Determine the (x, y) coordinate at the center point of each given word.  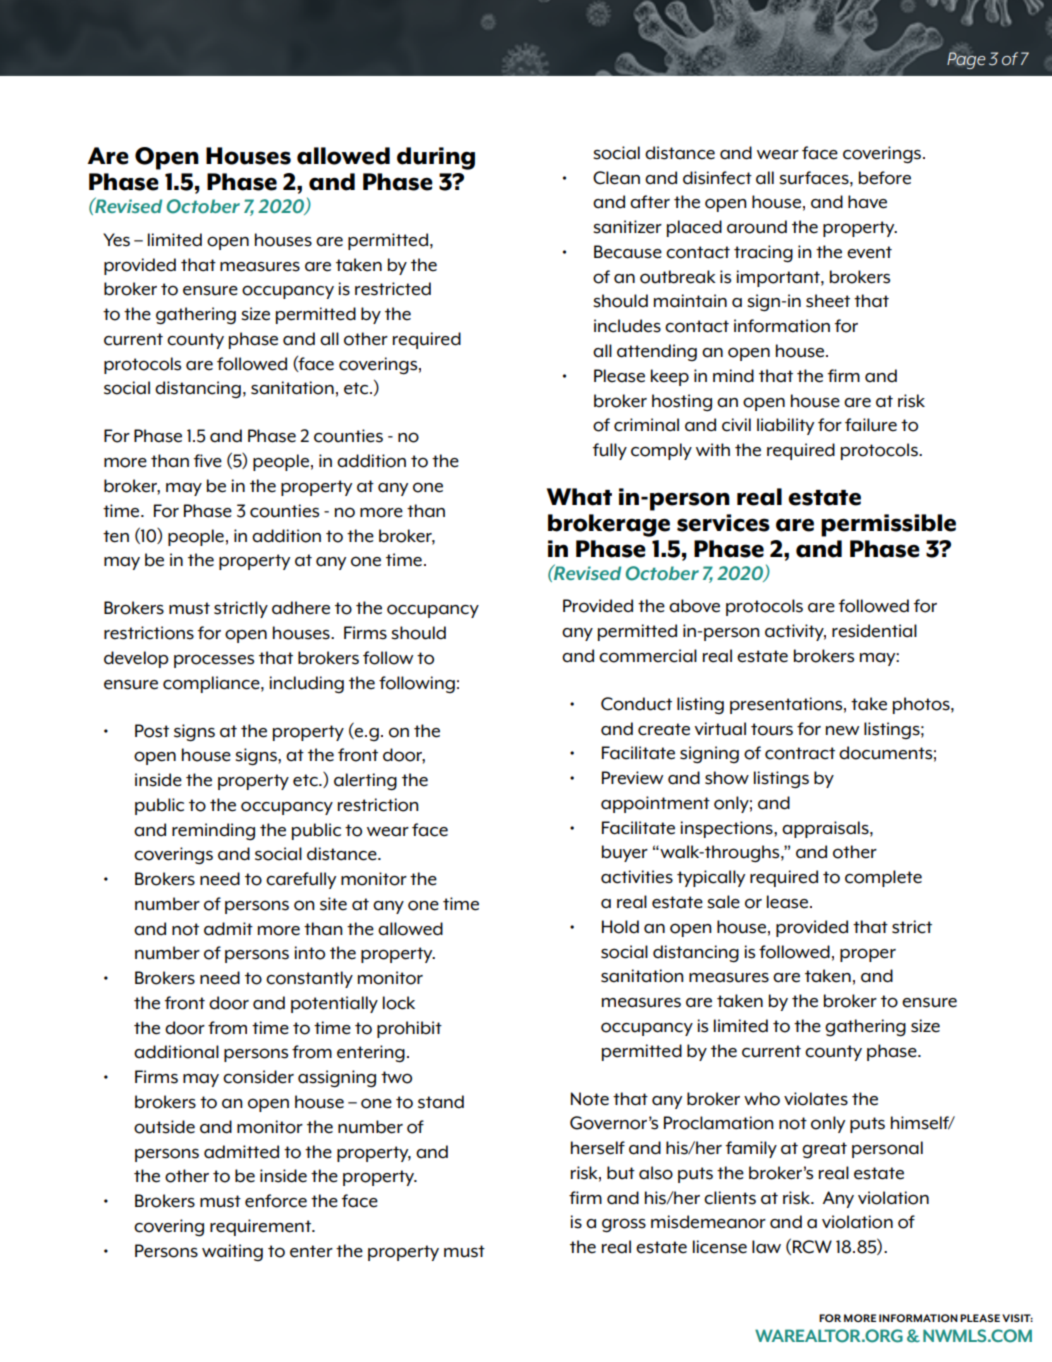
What (579, 497)
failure (871, 425)
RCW (812, 1247)
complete (883, 878)
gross (624, 1225)
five (208, 461)
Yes (116, 240)
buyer (625, 853)
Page (966, 60)
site (333, 904)
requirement (261, 1227)
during (436, 158)
